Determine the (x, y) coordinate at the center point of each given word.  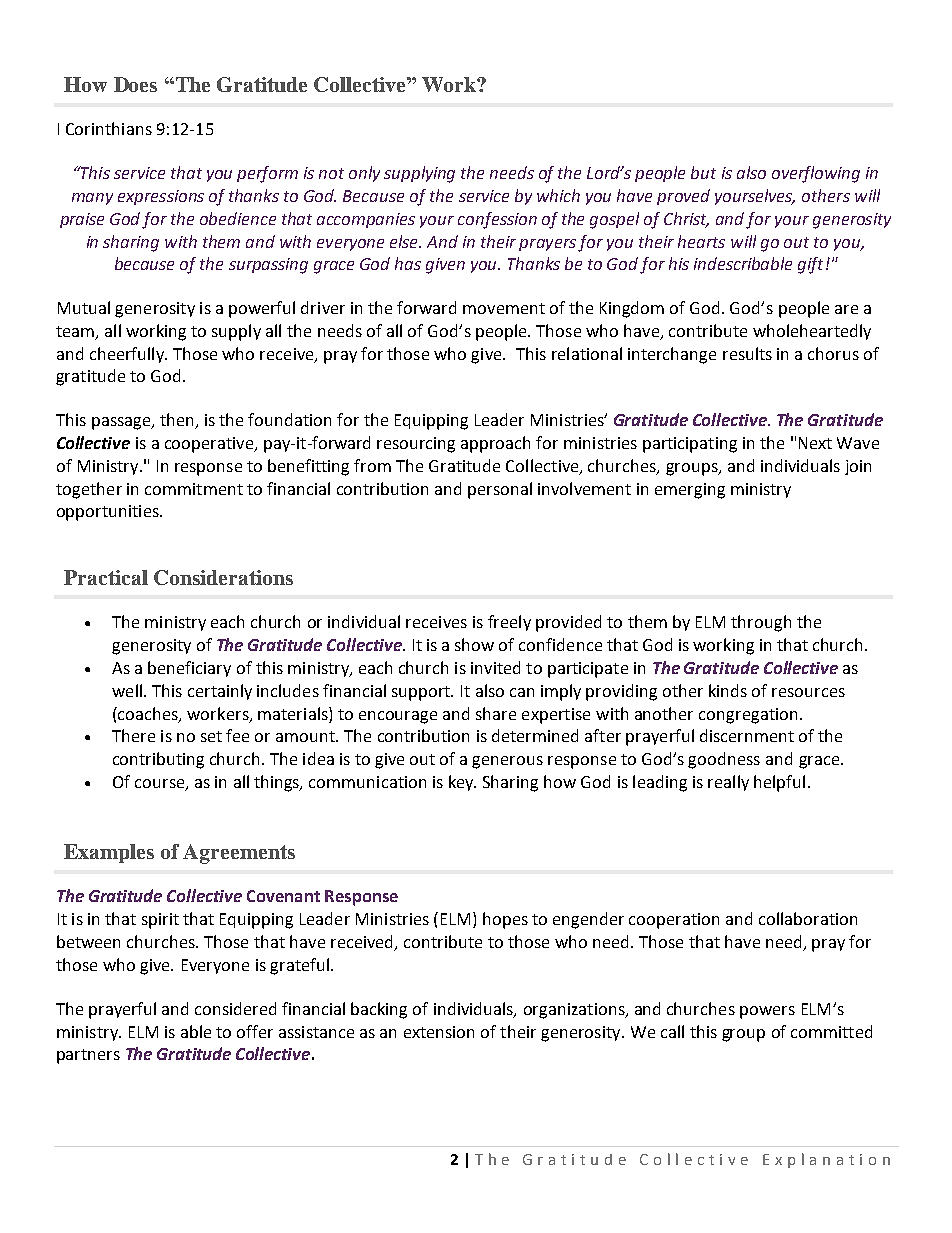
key (462, 783)
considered (235, 1008)
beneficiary (189, 669)
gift (810, 265)
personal (500, 490)
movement (504, 308)
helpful (779, 783)
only (364, 174)
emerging (690, 491)
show (474, 644)
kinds (728, 690)
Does (135, 84)
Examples (109, 853)
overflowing (816, 174)
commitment (194, 489)
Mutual (84, 307)
